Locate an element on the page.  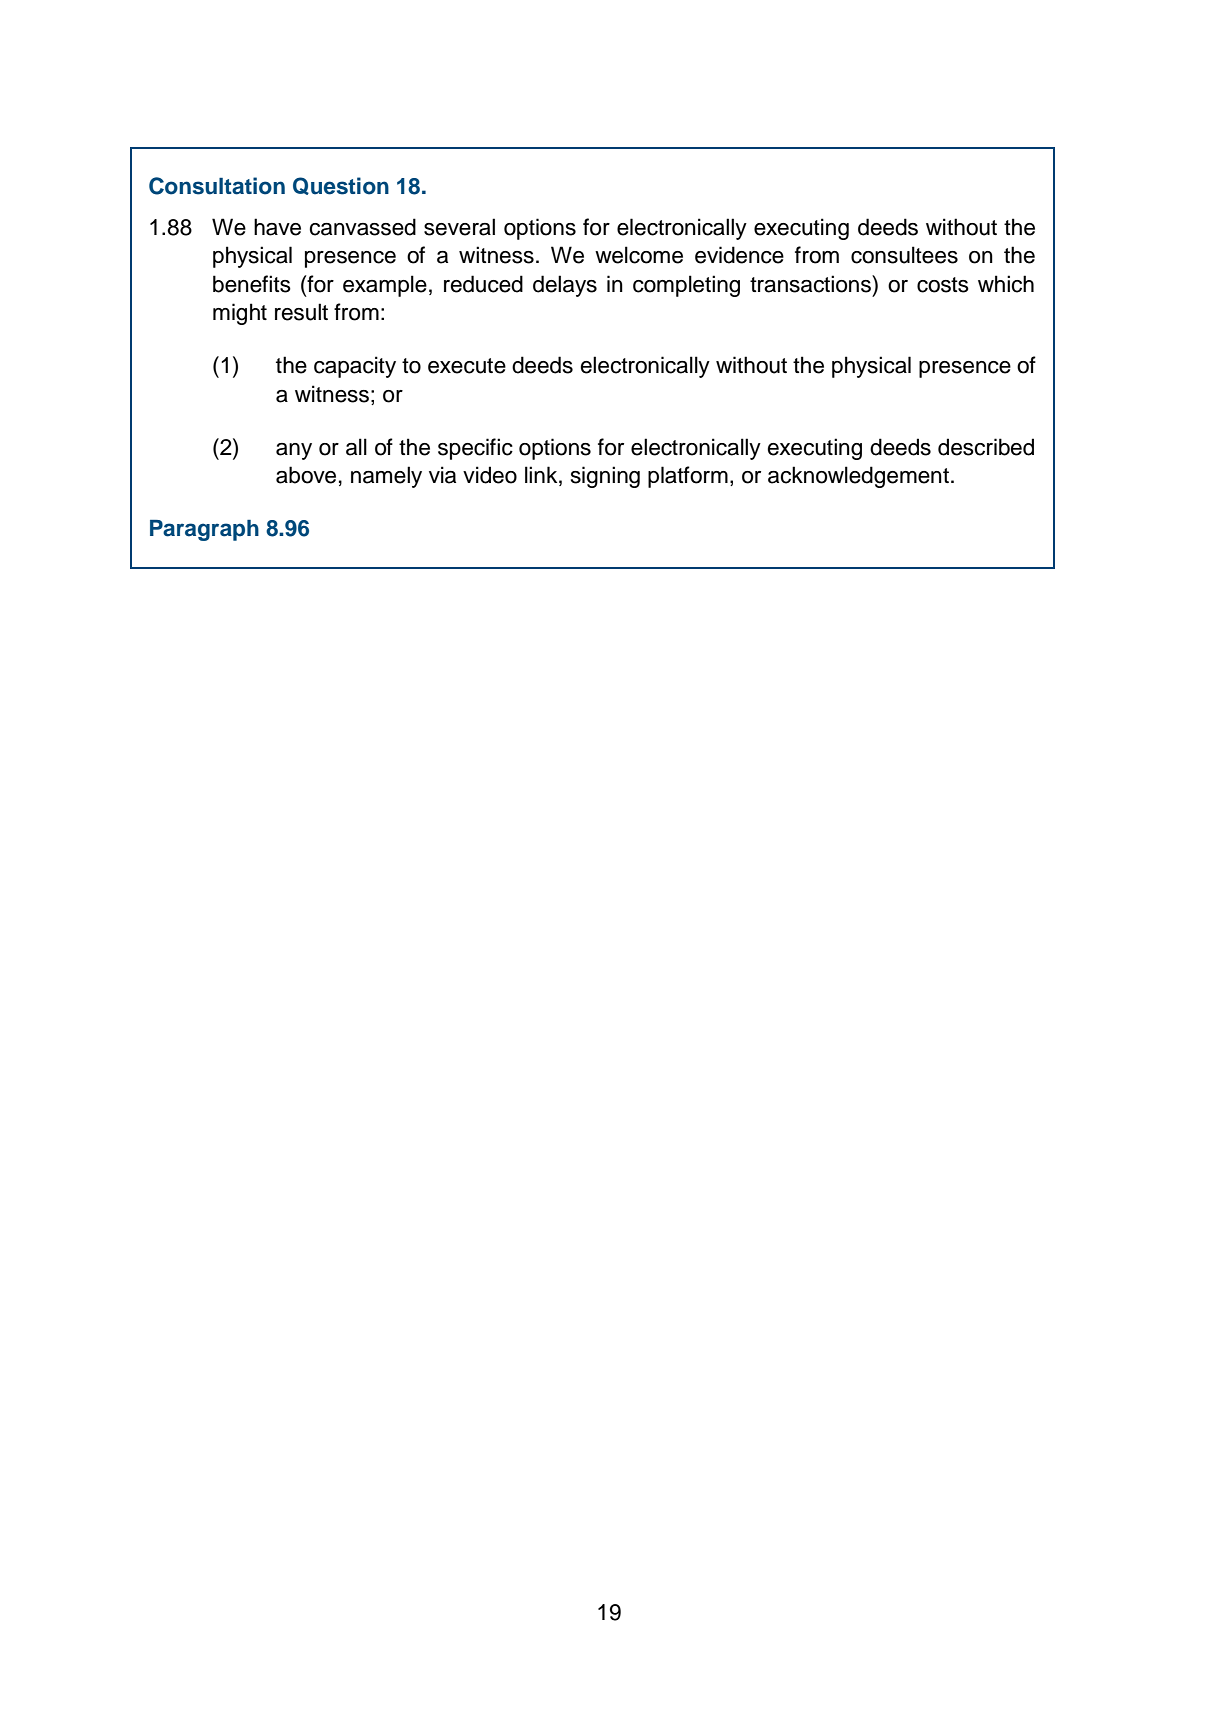
any is located at coordinates (294, 451).
